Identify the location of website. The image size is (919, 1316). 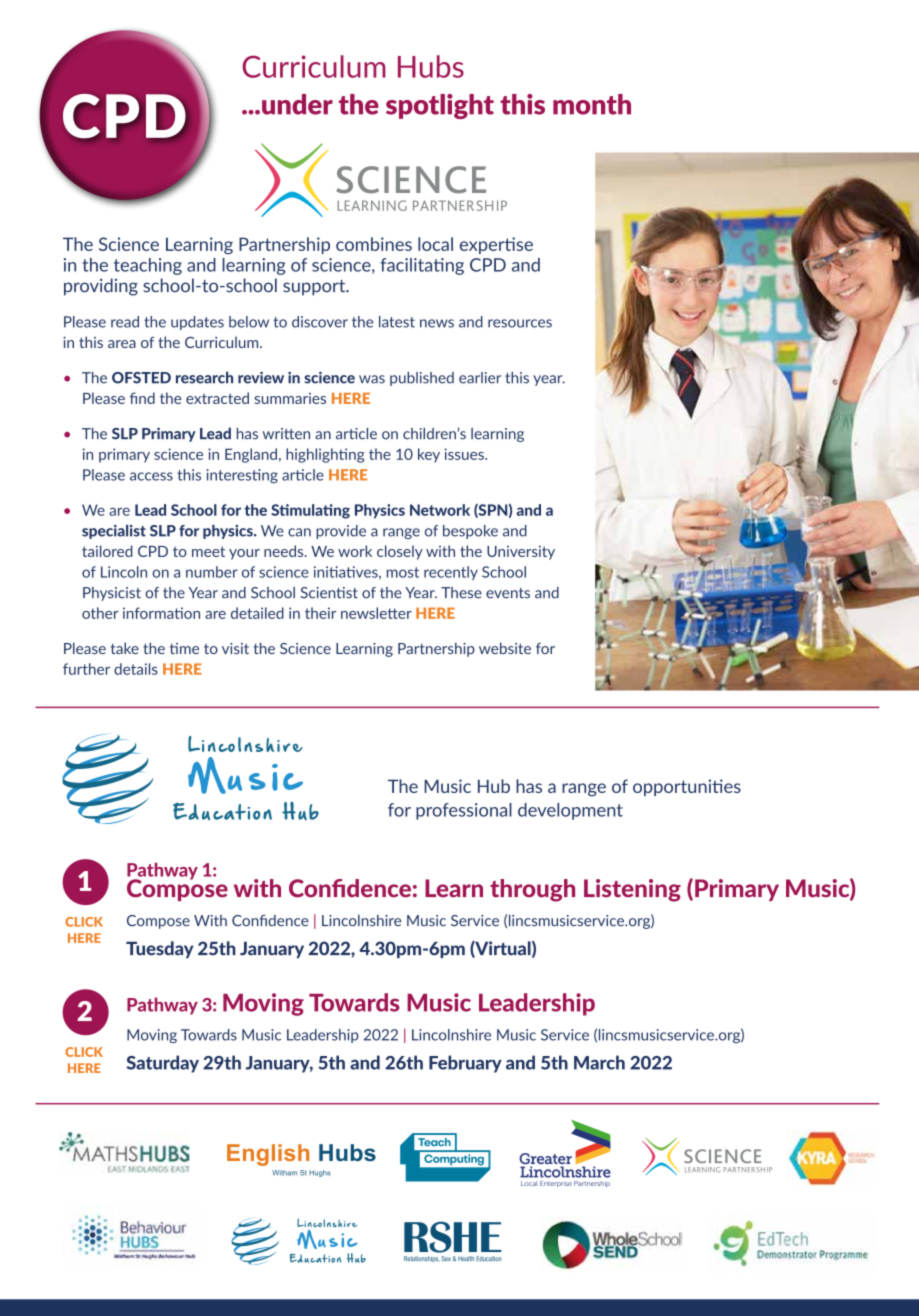
(505, 648).
